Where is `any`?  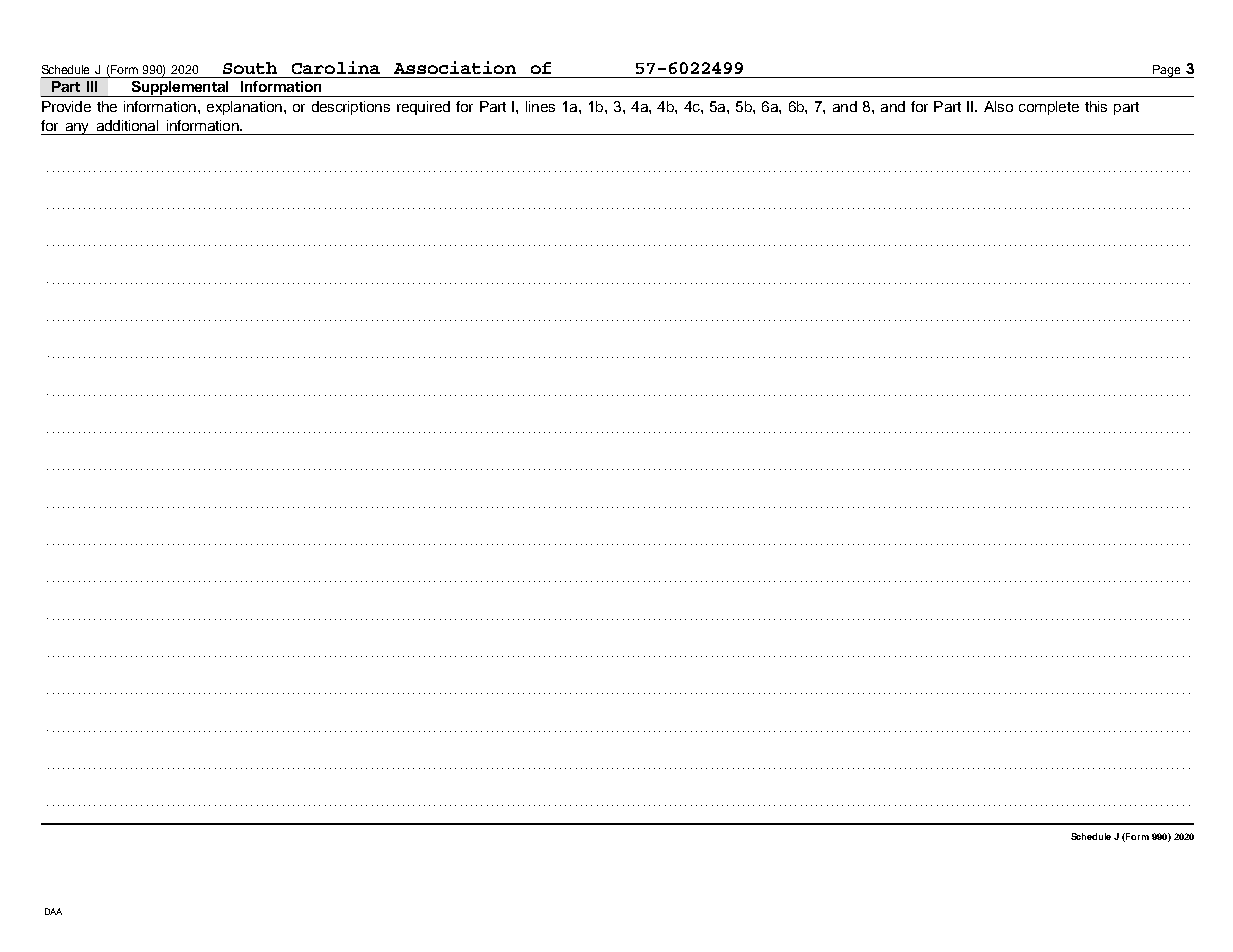 any is located at coordinates (77, 129).
